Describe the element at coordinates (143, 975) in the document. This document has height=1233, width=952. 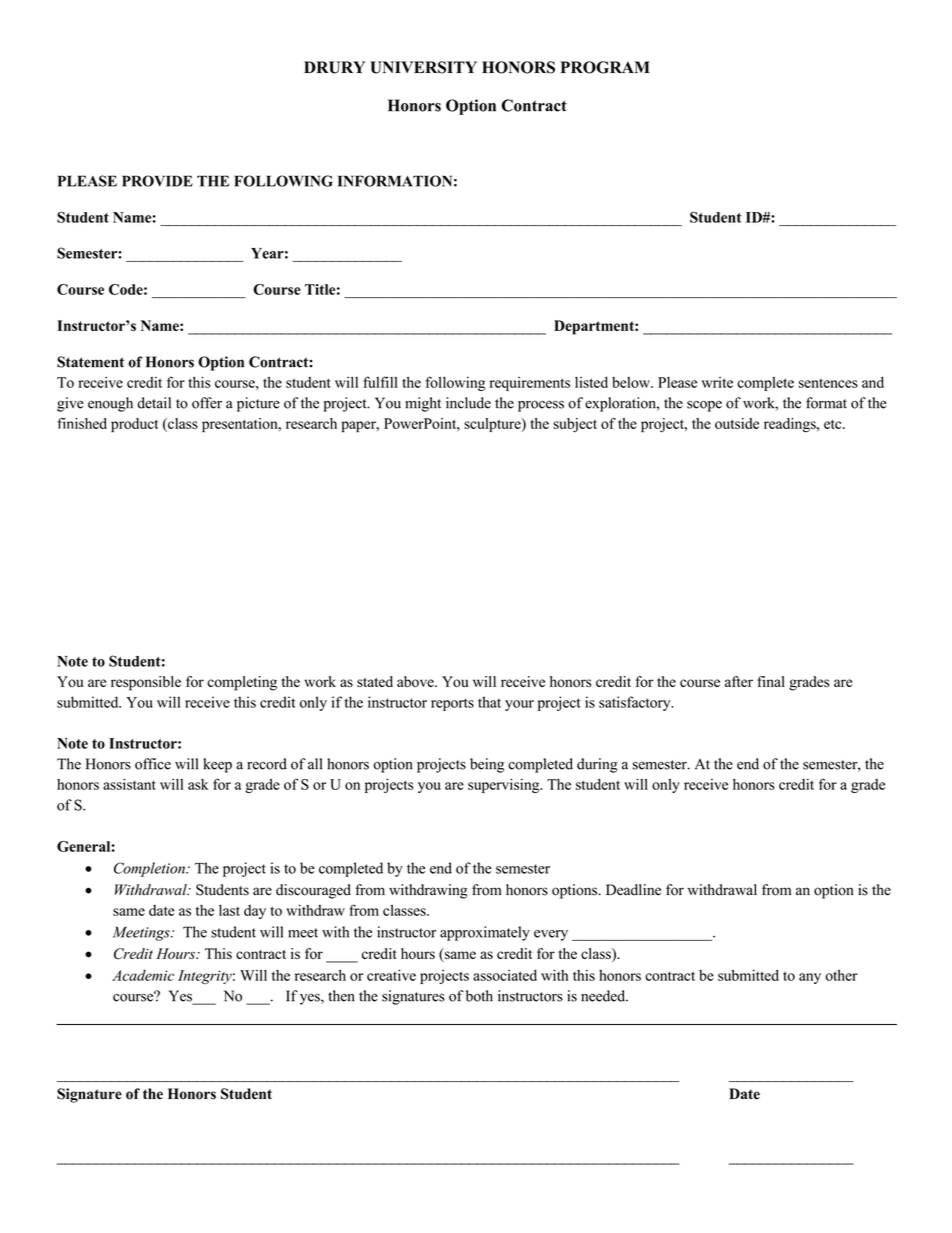
I see `Academic` at that location.
